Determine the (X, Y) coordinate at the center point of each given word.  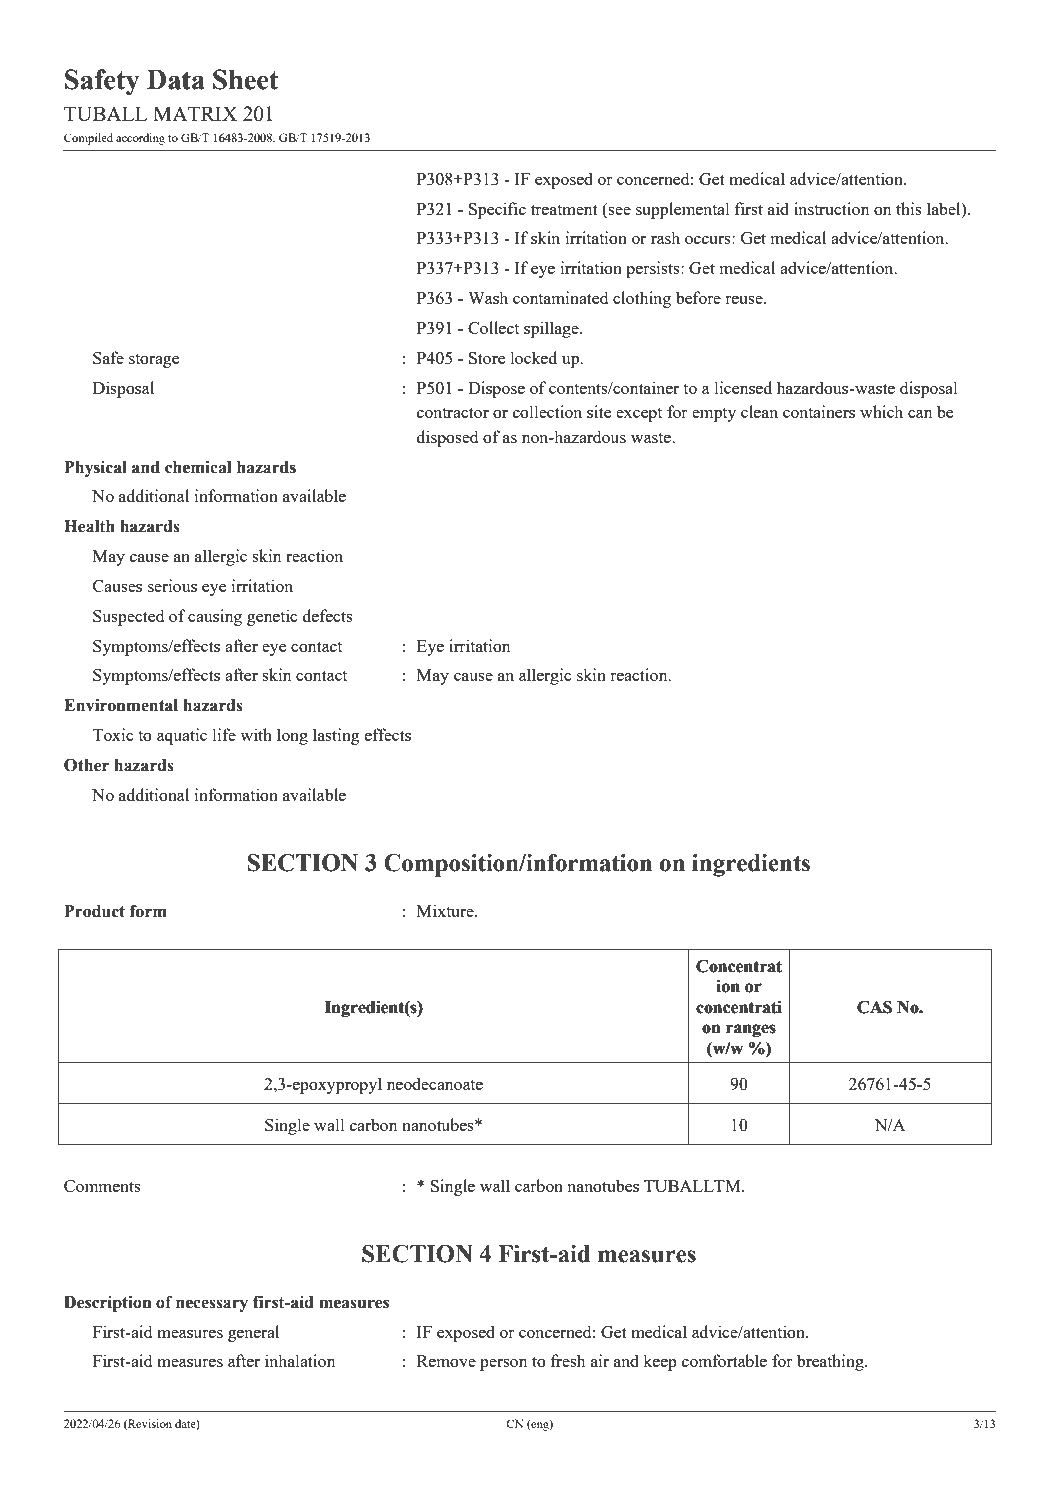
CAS (874, 1007)
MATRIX (195, 113)
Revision (149, 1424)
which (881, 411)
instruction (832, 208)
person (504, 1365)
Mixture (446, 910)
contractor (453, 412)
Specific (497, 210)
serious (172, 585)
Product (94, 911)
